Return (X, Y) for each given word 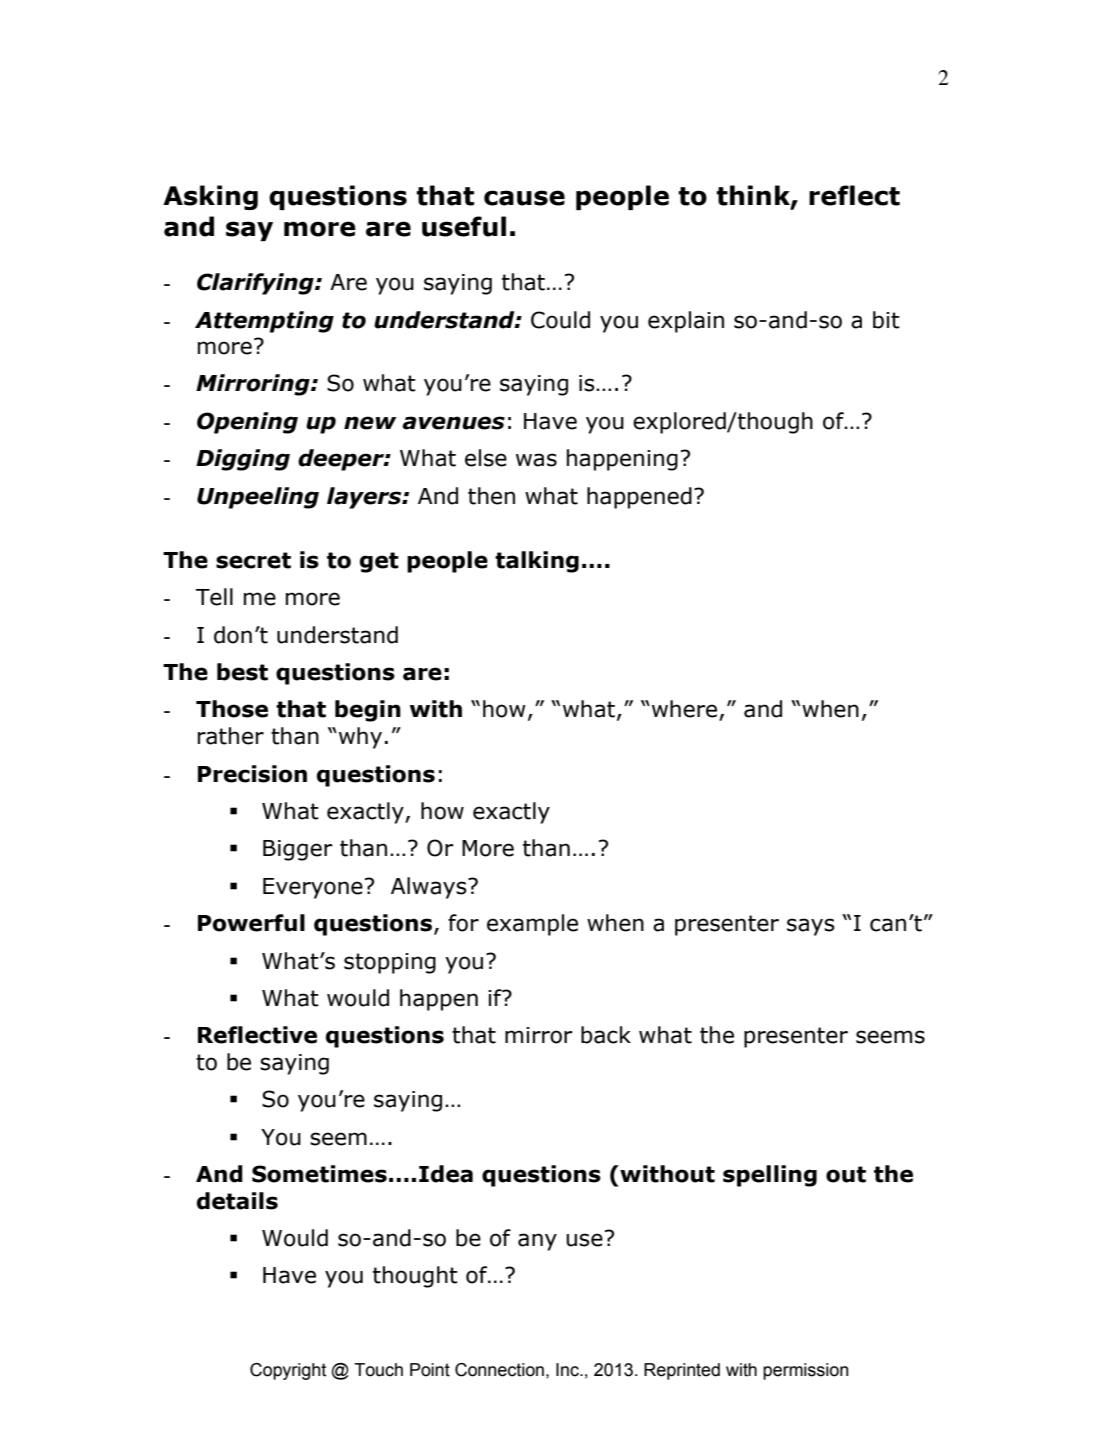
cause (524, 198)
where (683, 709)
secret (253, 560)
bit (886, 320)
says (811, 927)
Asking (210, 197)
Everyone (313, 888)
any (537, 1242)
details (237, 1201)
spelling (770, 1176)
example (532, 925)
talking (537, 562)
